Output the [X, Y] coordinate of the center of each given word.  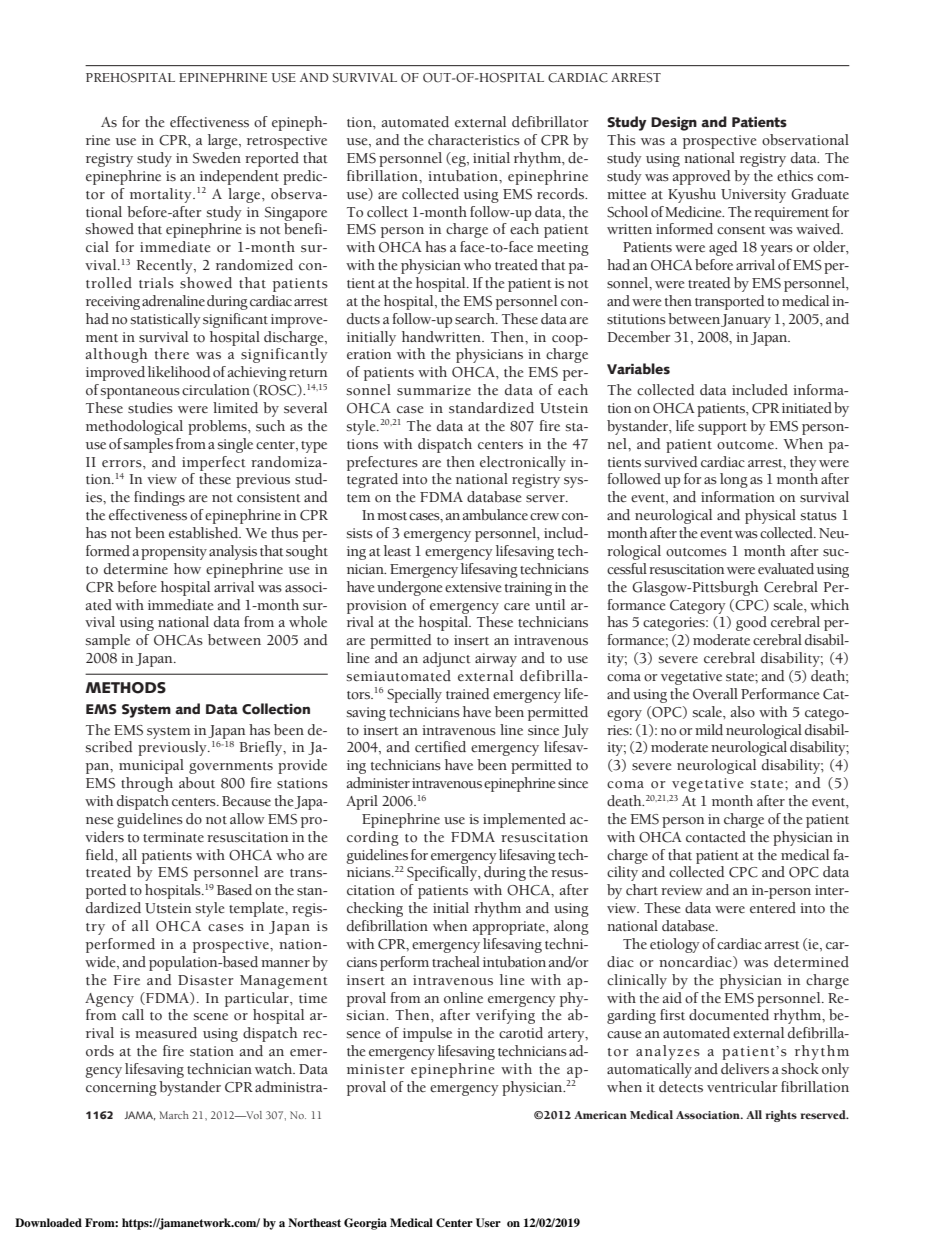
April [362, 802]
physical [770, 516]
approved [702, 177]
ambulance [495, 515]
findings [159, 498]
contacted [716, 837]
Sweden [217, 158]
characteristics [474, 140]
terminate [173, 837]
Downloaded [48, 1222]
